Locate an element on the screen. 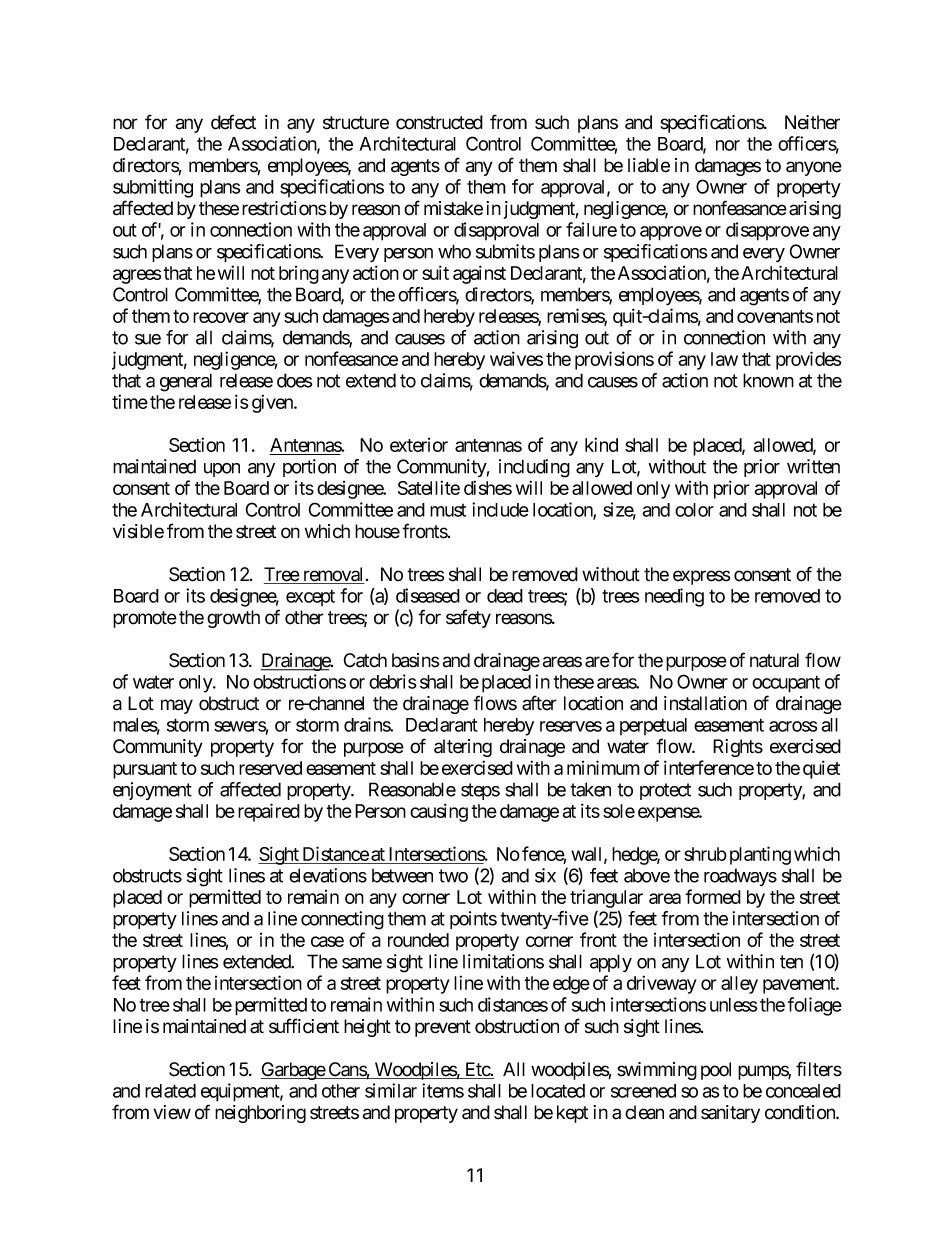  including is located at coordinates (534, 468).
